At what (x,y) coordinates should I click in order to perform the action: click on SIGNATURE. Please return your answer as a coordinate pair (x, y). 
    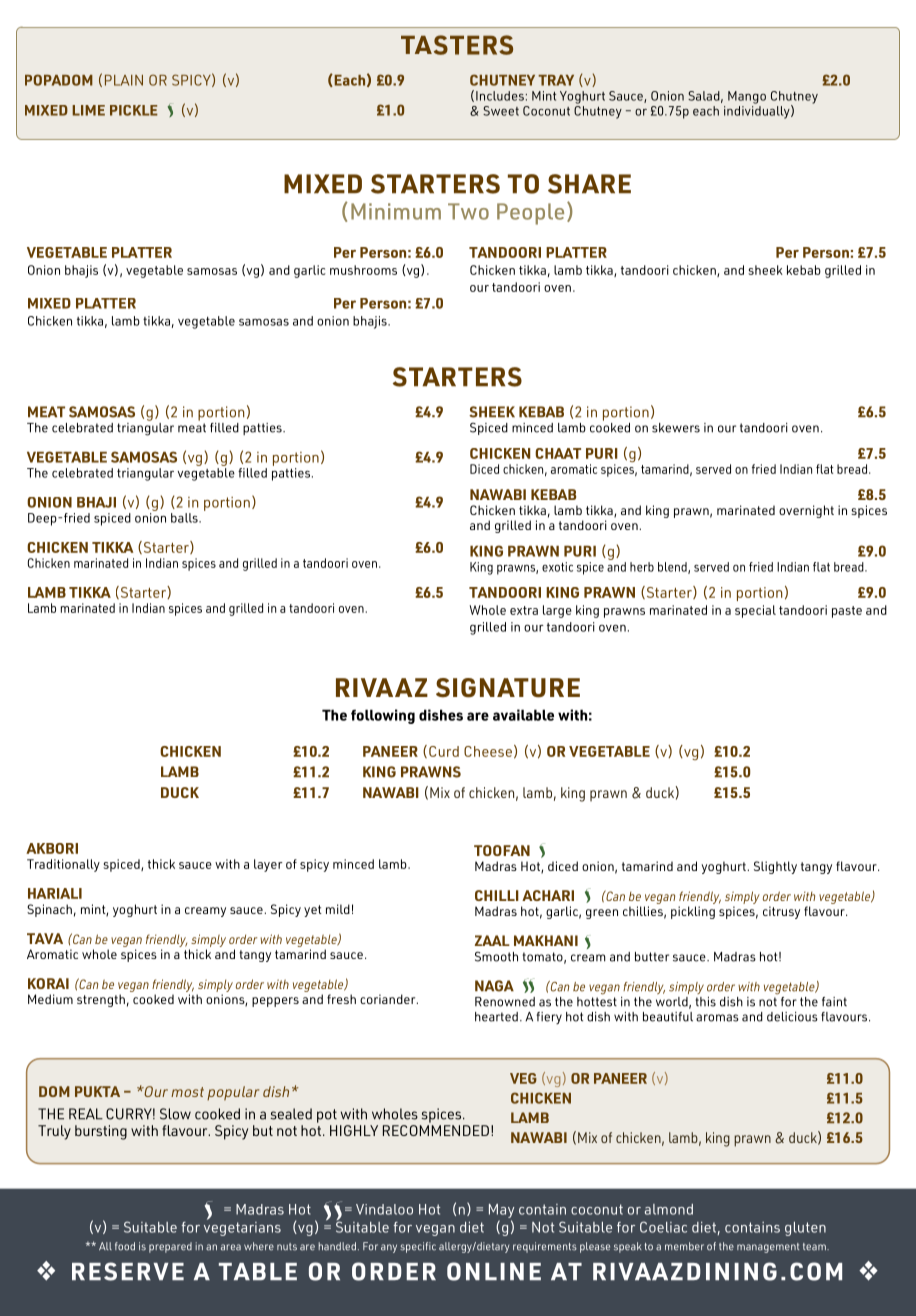
    Looking at the image, I should click on (508, 688).
